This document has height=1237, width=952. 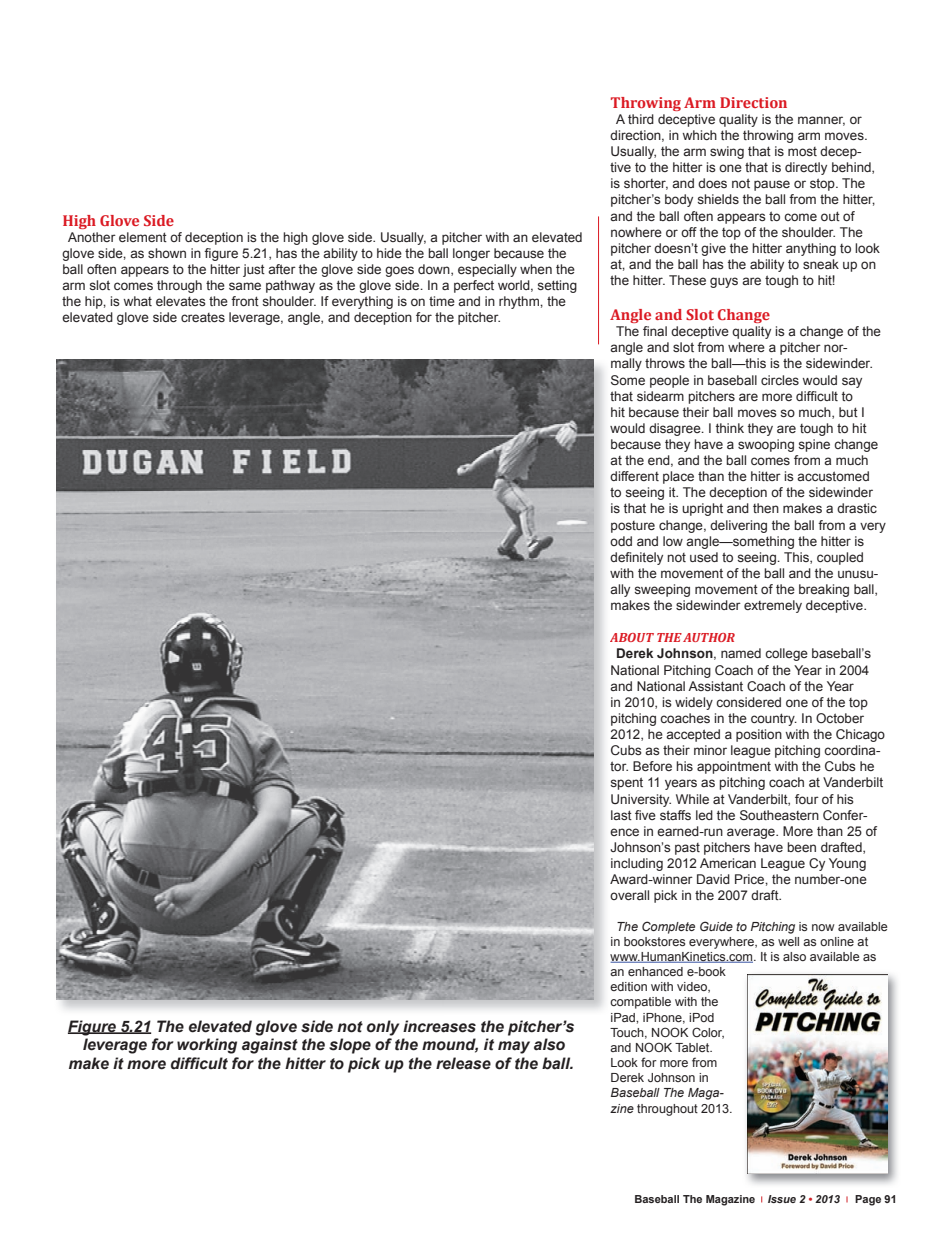 I want to click on most, so click(x=802, y=151).
